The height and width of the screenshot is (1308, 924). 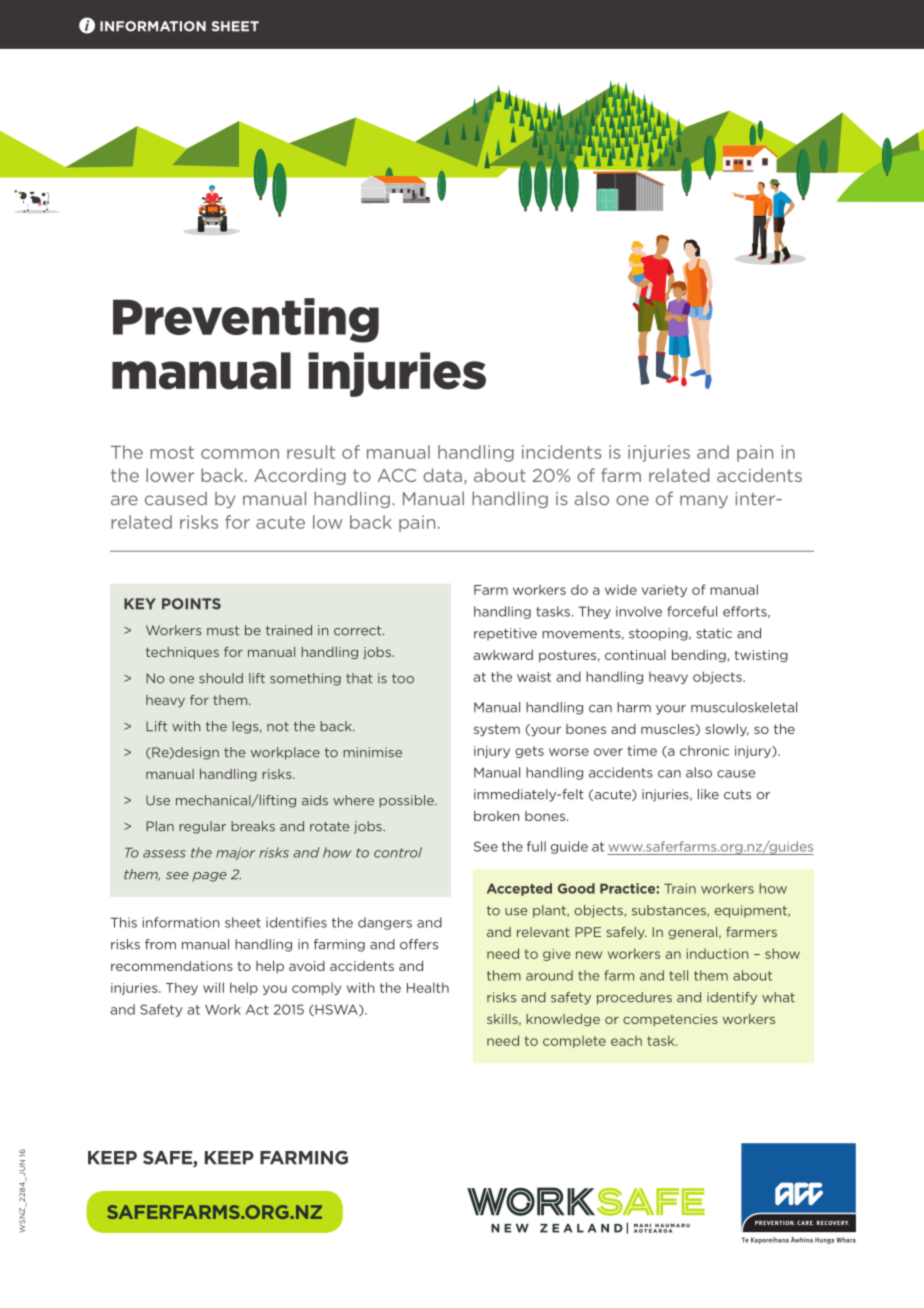 I want to click on Preventing, so click(x=246, y=320).
